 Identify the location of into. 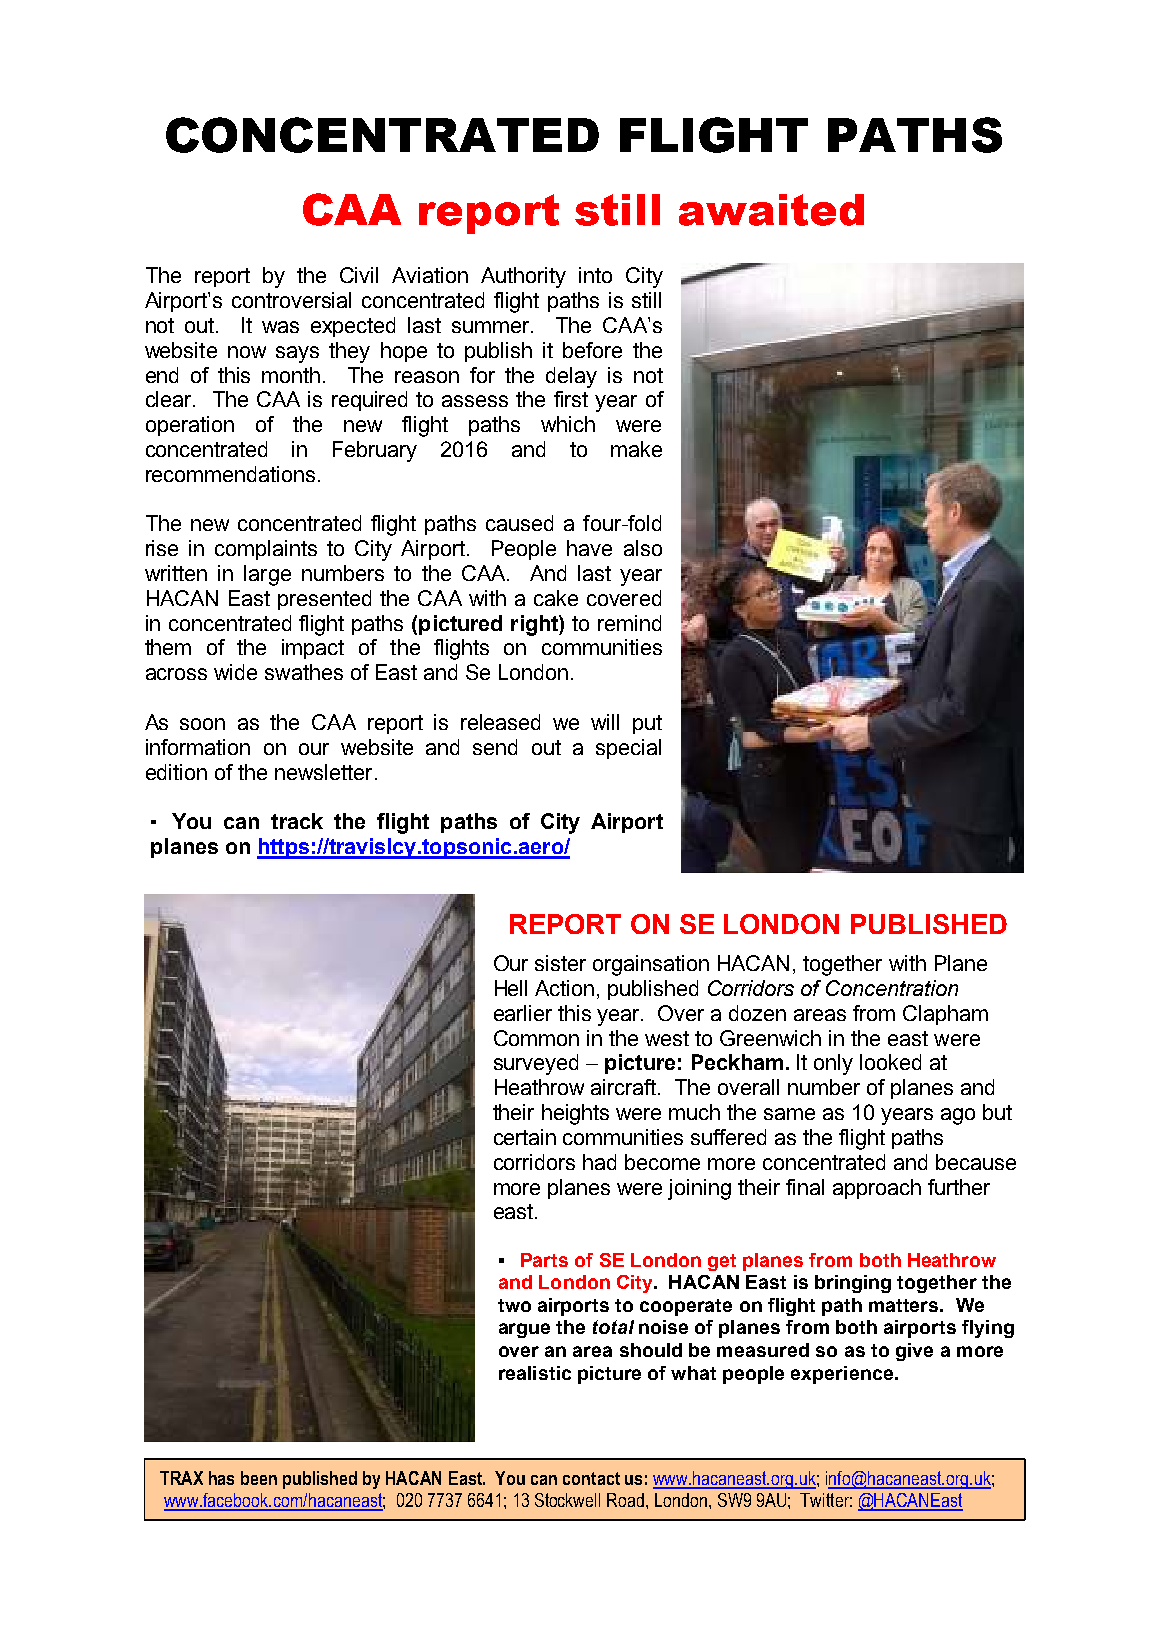
(595, 275).
